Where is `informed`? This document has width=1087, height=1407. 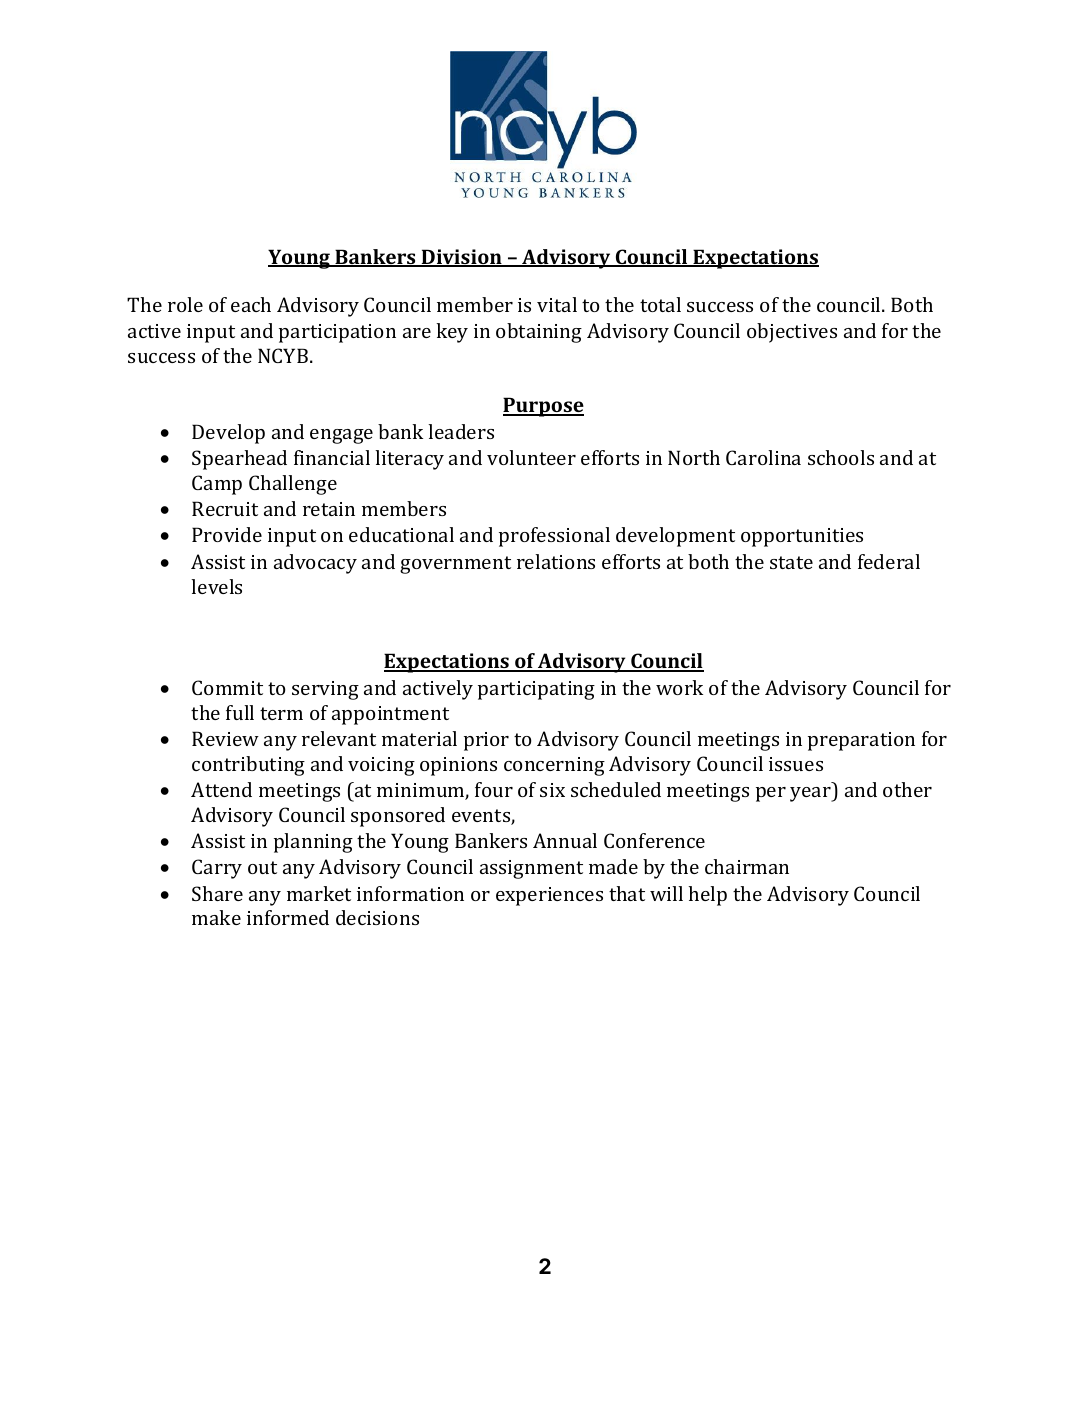
informed is located at coordinates (288, 917).
